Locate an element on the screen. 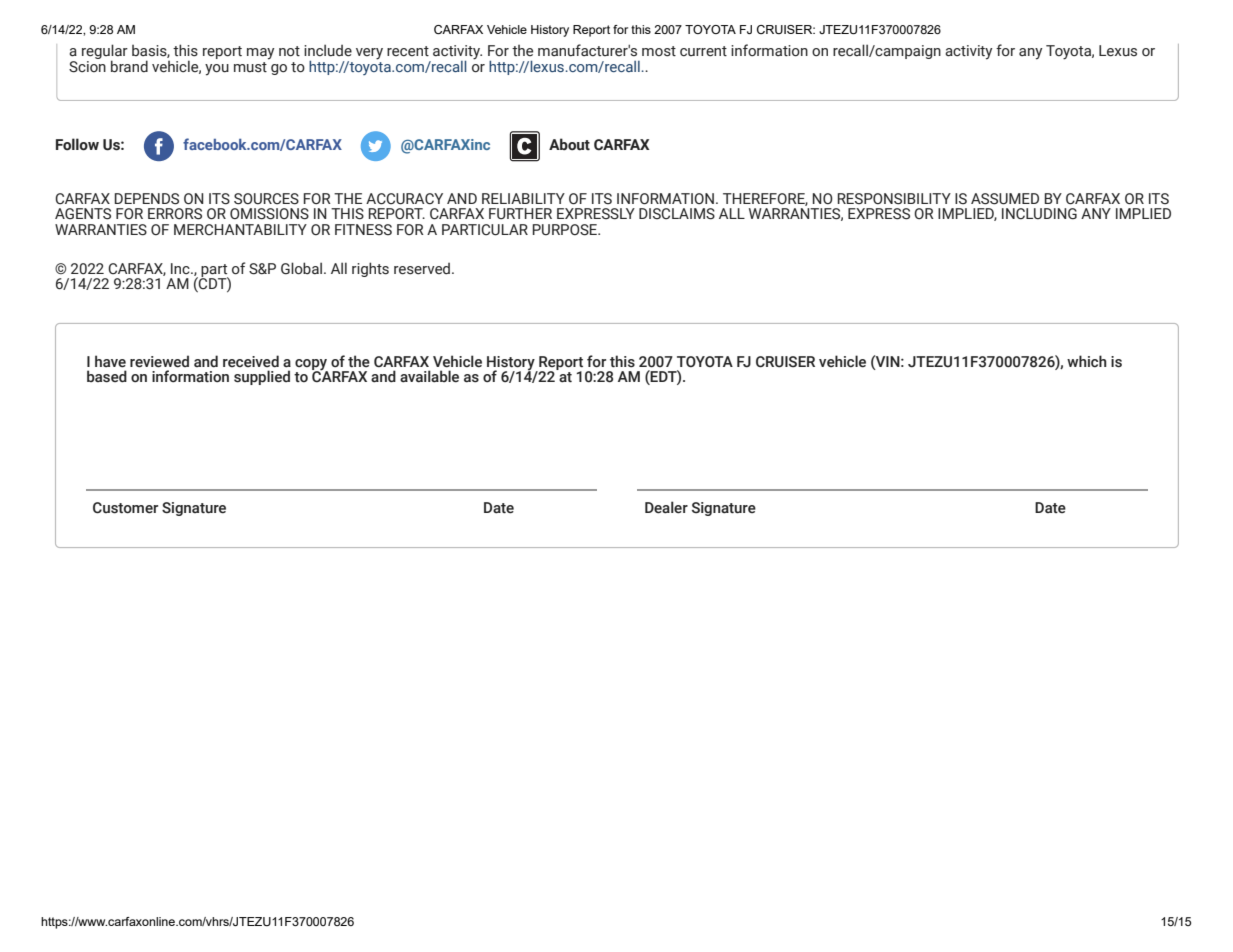 Image resolution: width=1233 pixels, height=952 pixels. Customer is located at coordinates (125, 508).
